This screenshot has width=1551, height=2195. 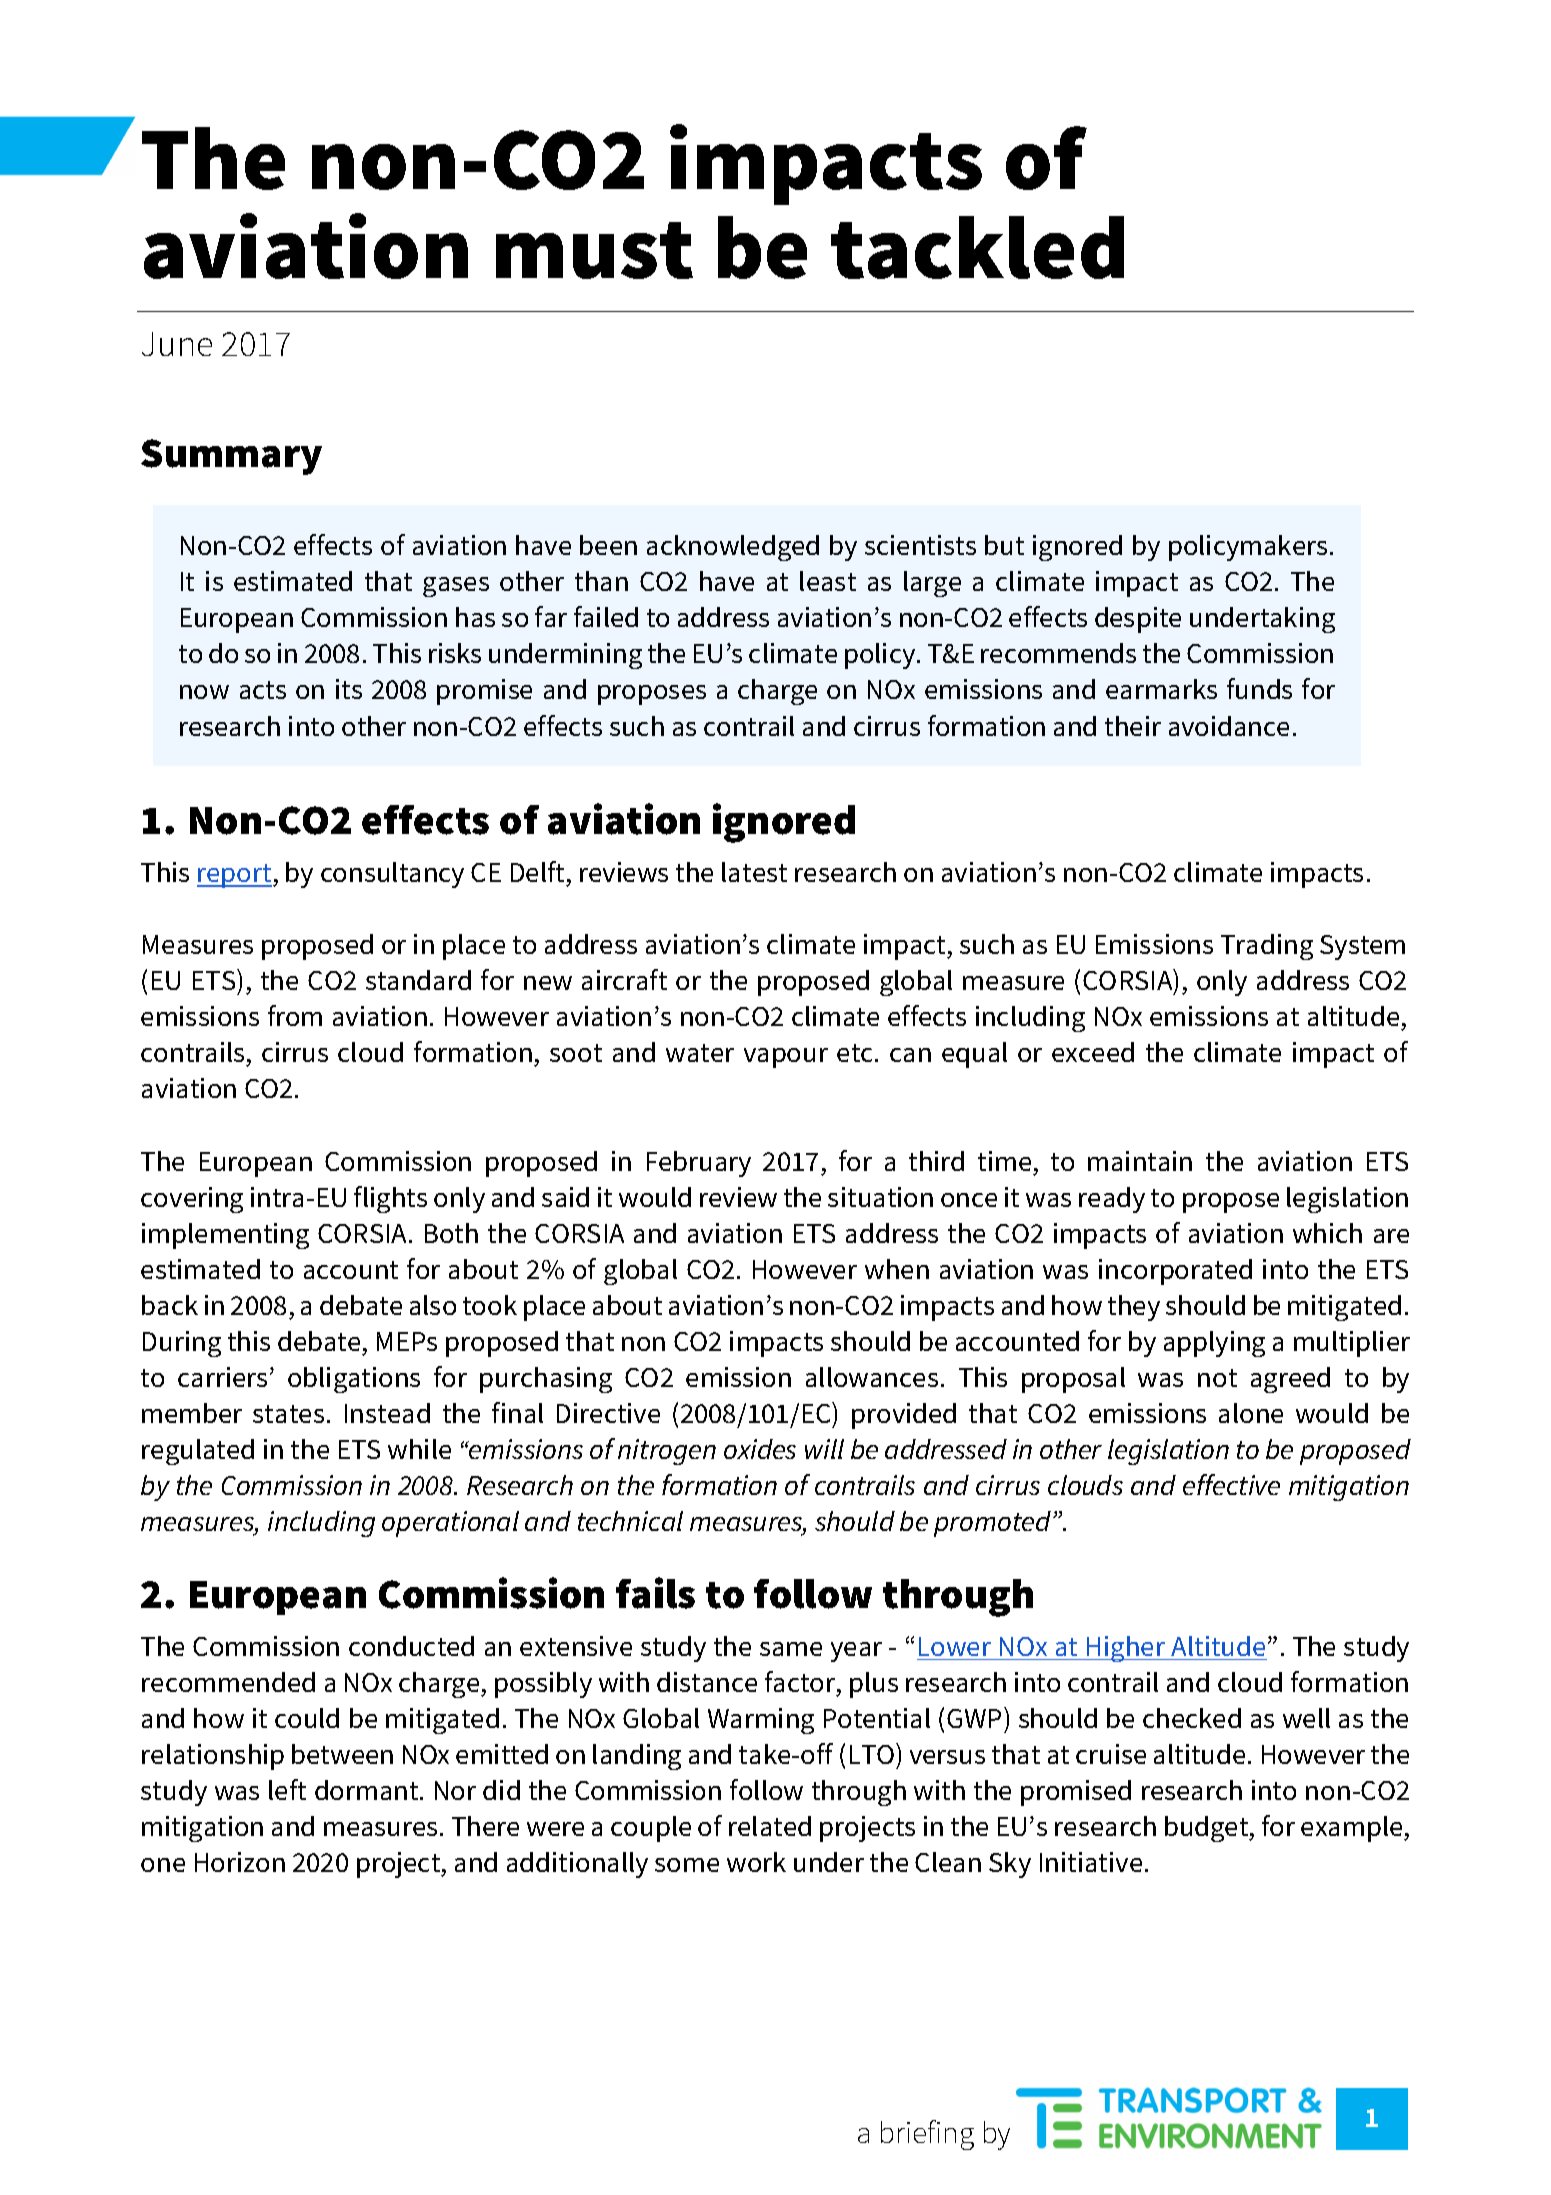 I want to click on funds, so click(x=1259, y=688).
